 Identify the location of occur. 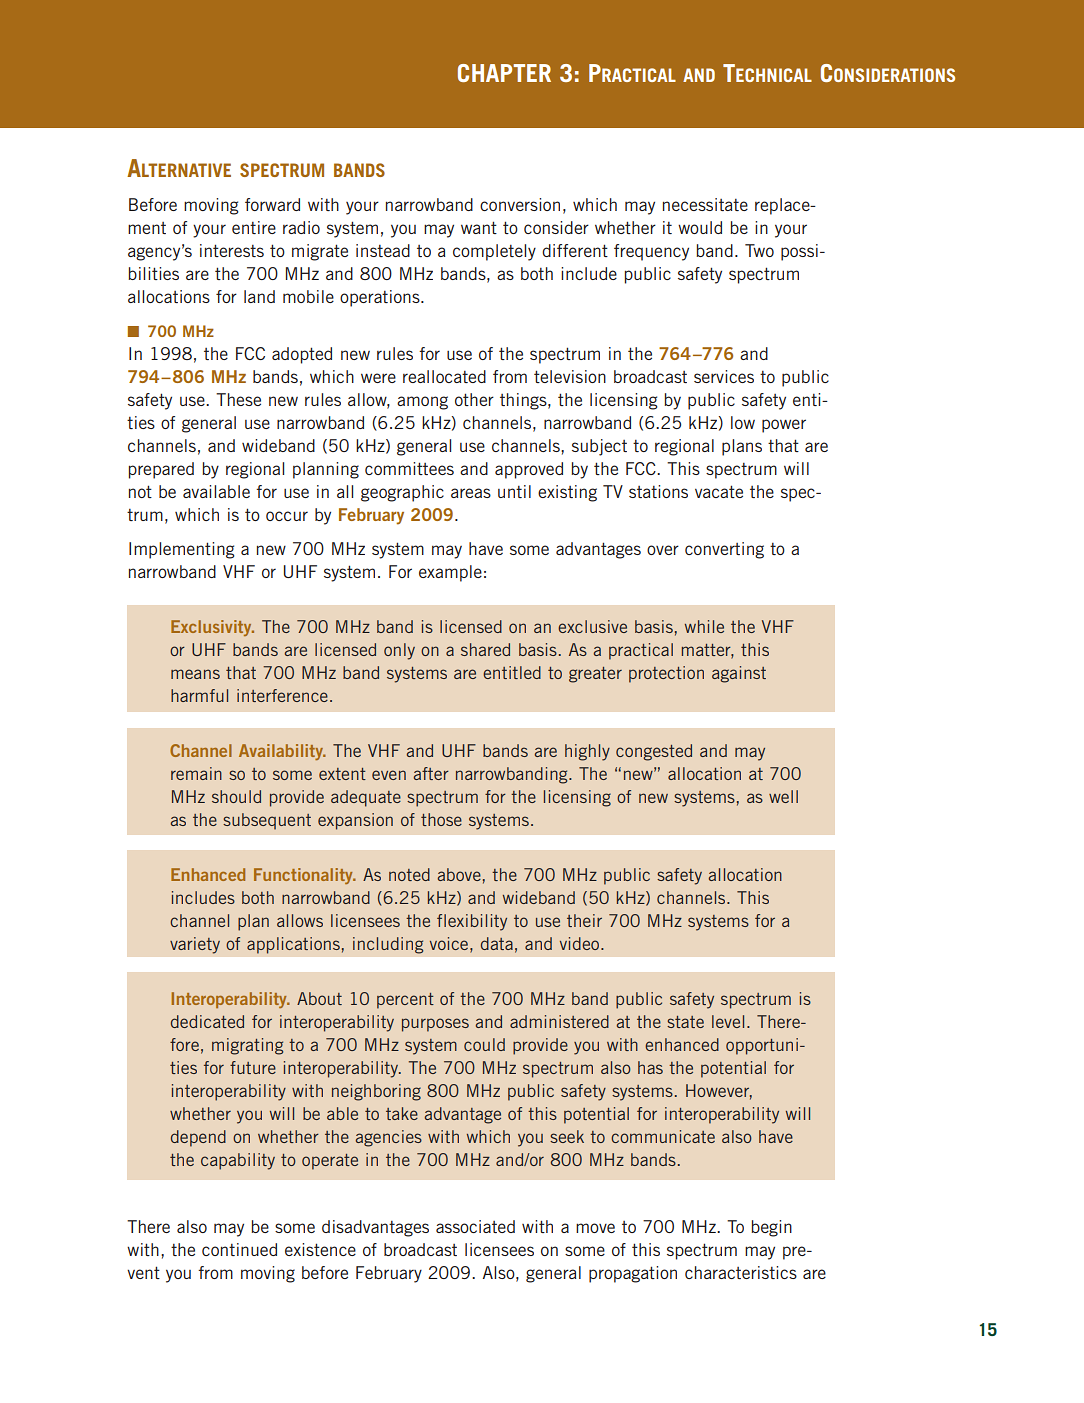
(287, 516).
